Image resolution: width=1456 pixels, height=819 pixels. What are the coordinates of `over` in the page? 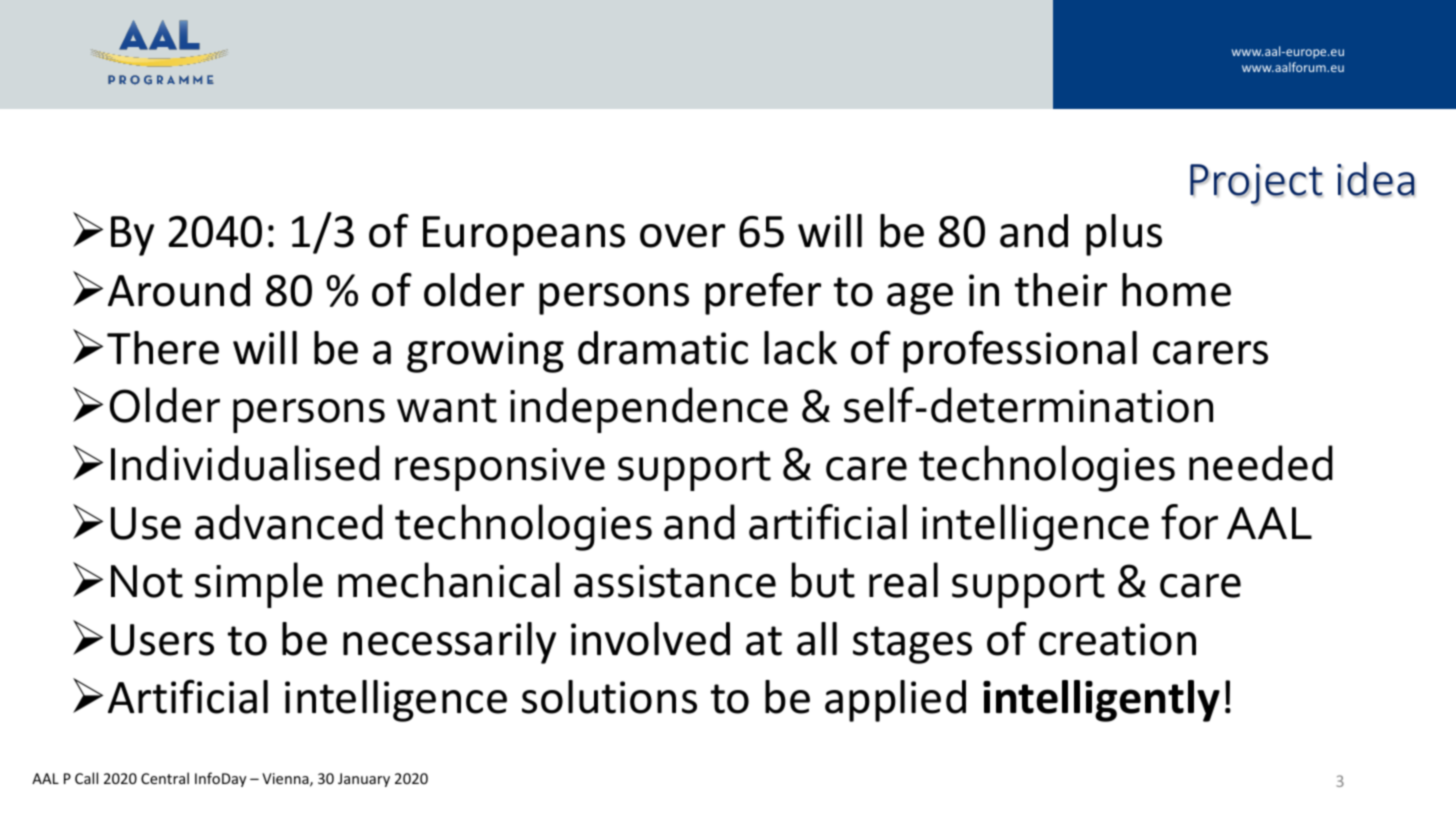 It's located at (682, 236).
